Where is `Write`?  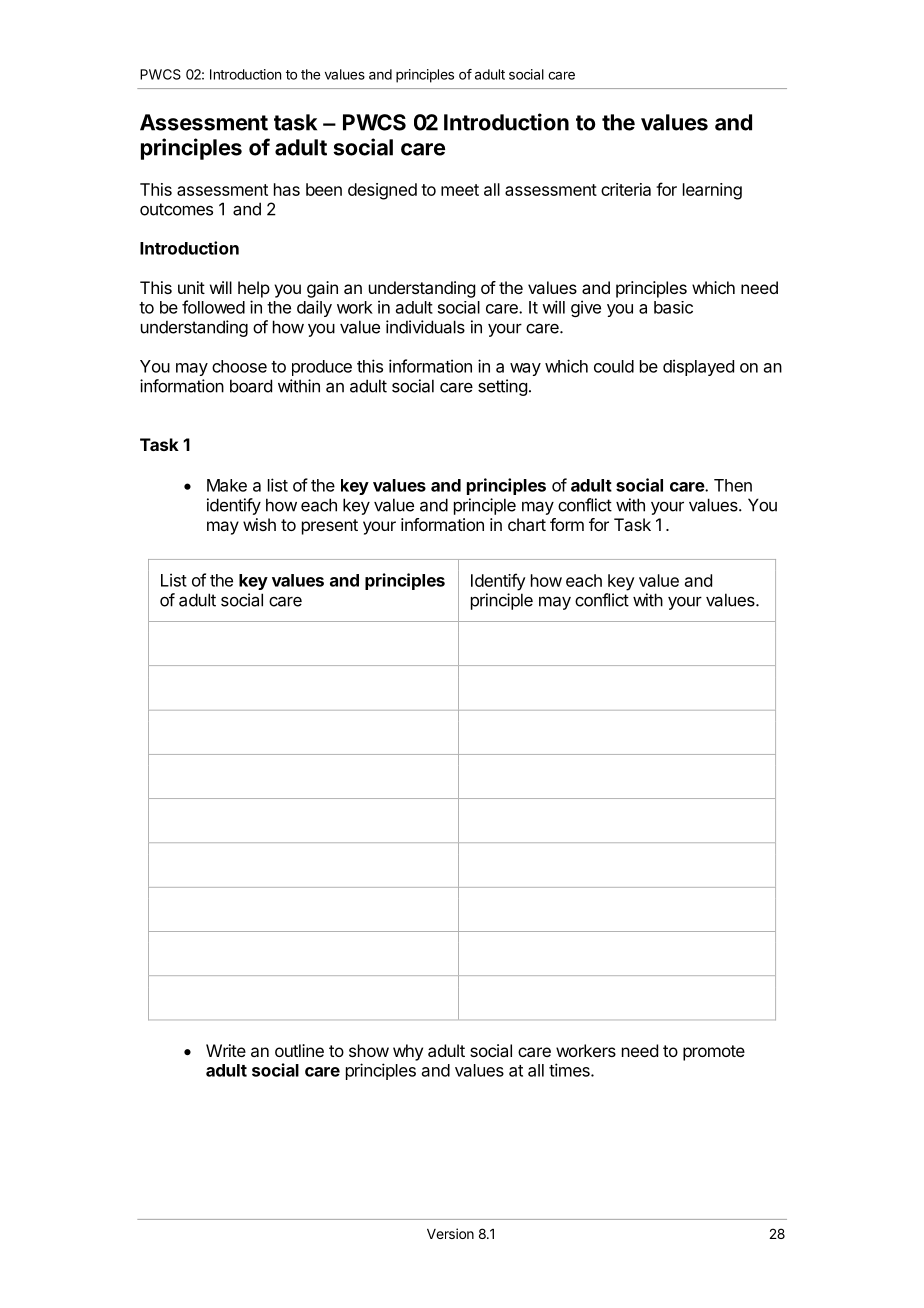 Write is located at coordinates (226, 1050).
